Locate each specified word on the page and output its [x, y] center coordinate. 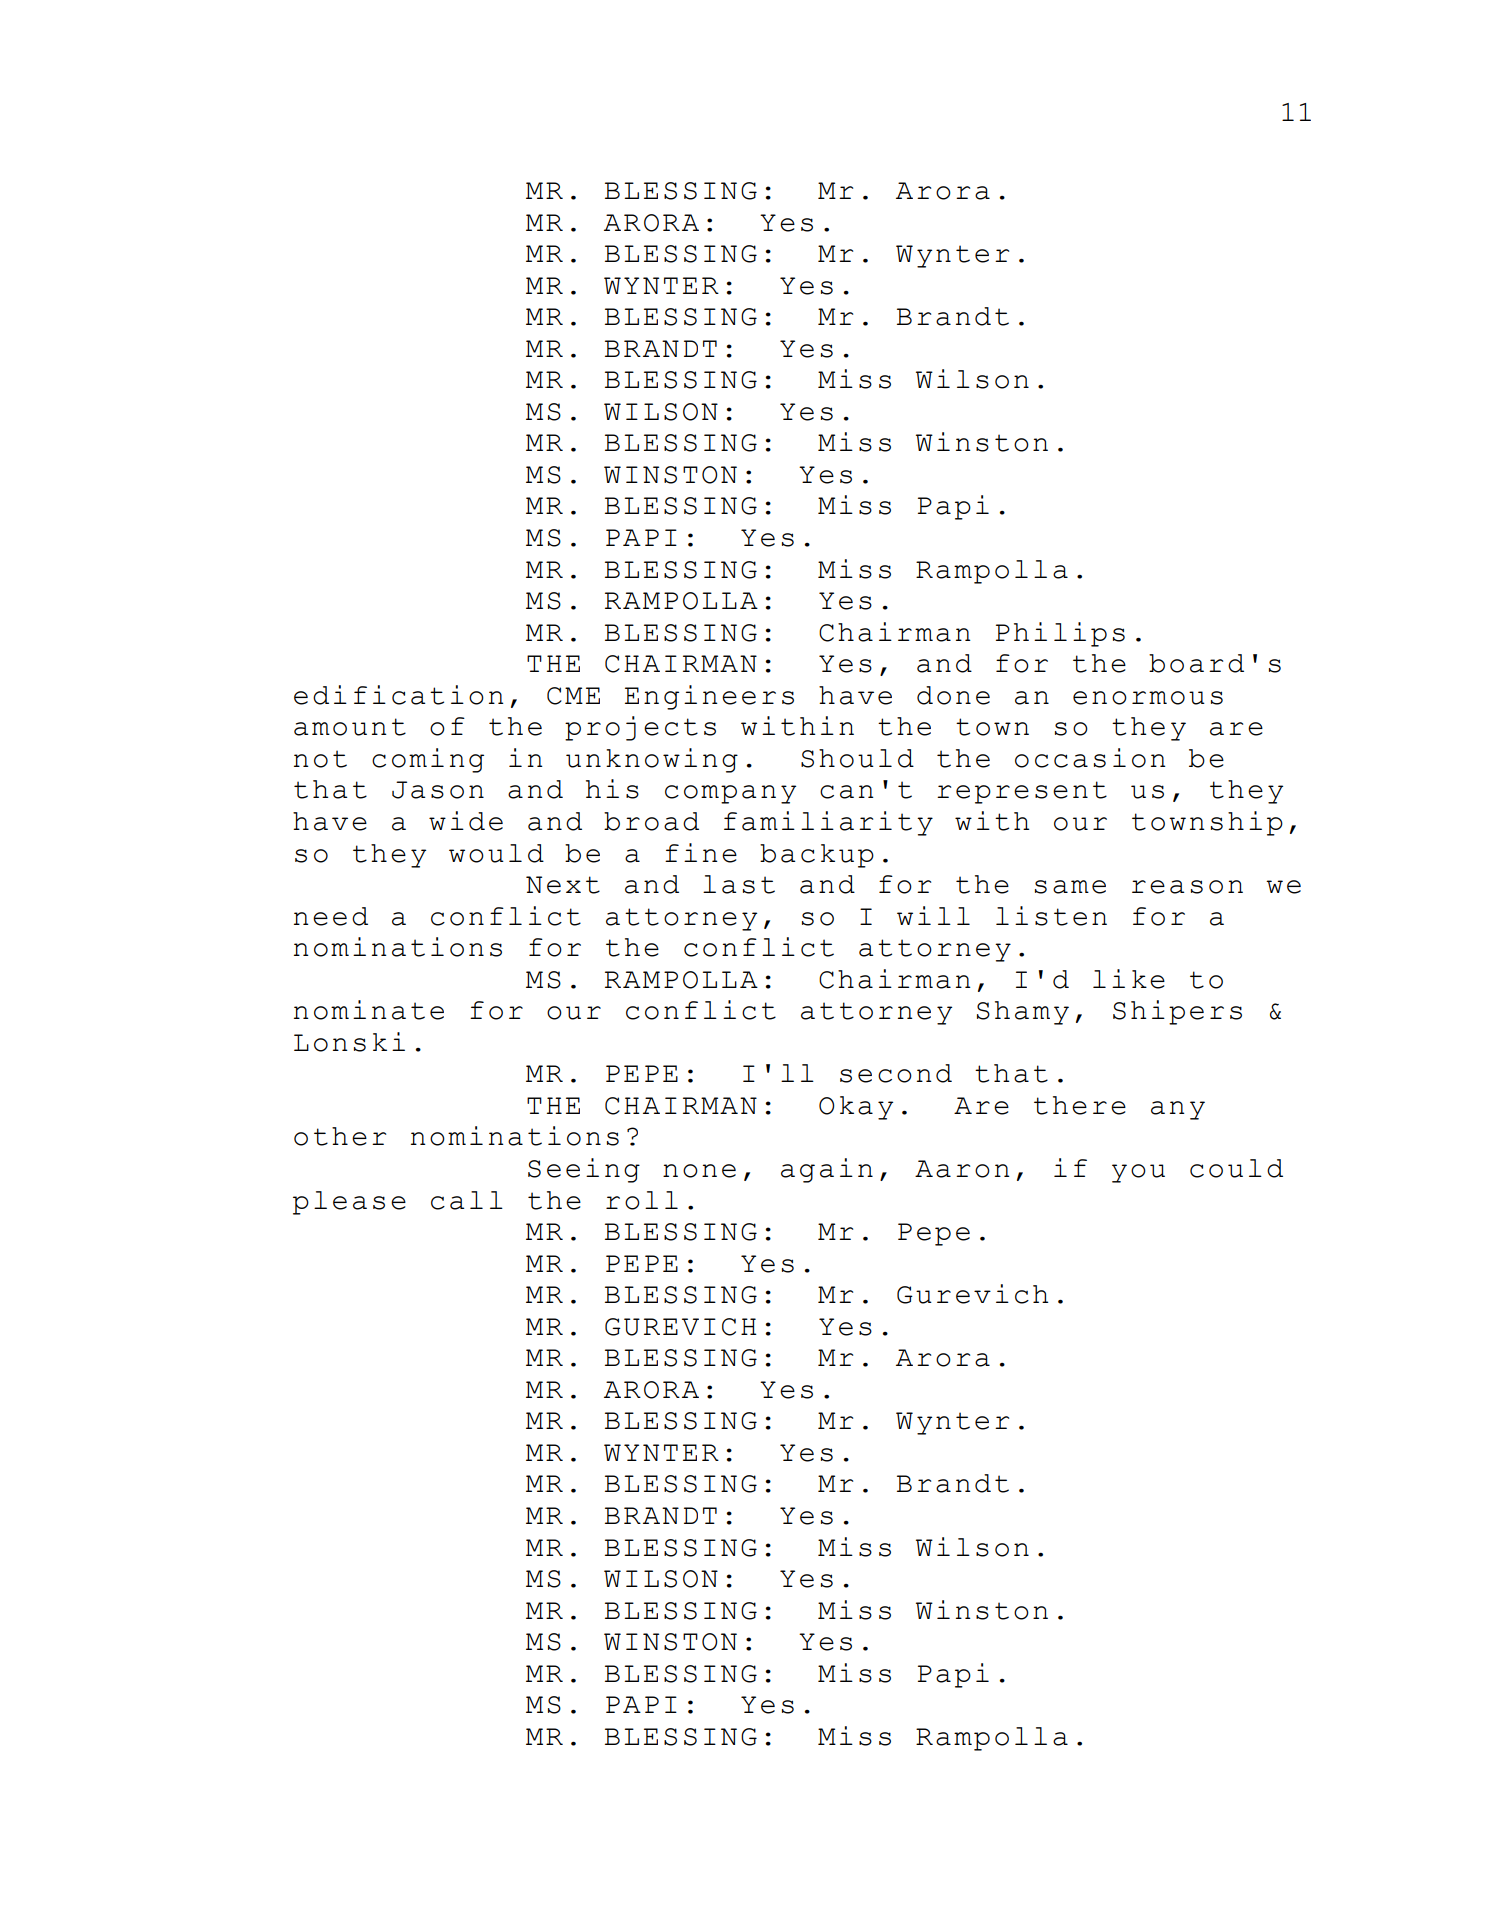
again [827, 1170]
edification [399, 695]
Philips [1060, 634]
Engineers [709, 697]
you [1138, 1173]
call [467, 1200]
